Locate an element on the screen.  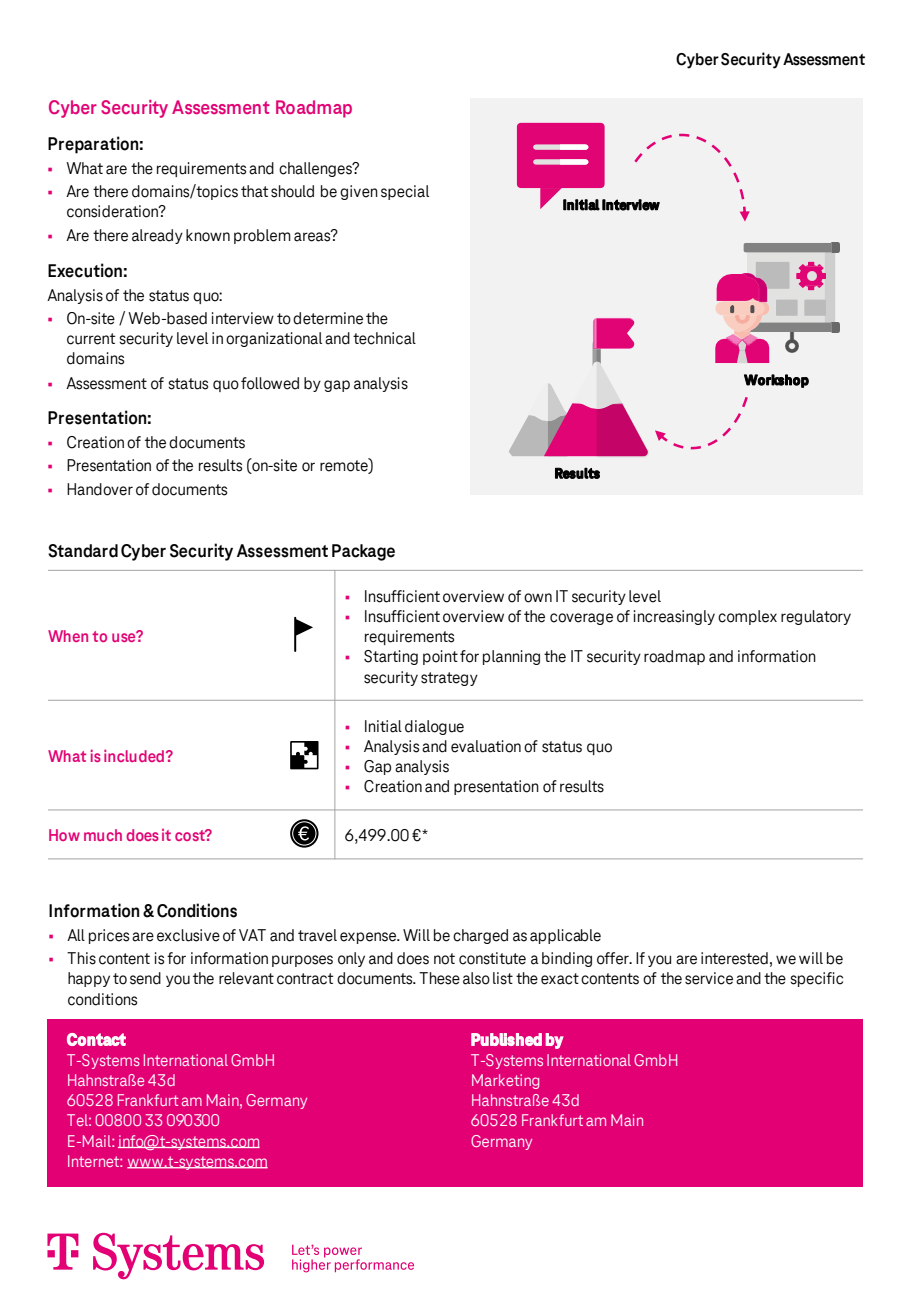
Contact is located at coordinates (96, 1039).
